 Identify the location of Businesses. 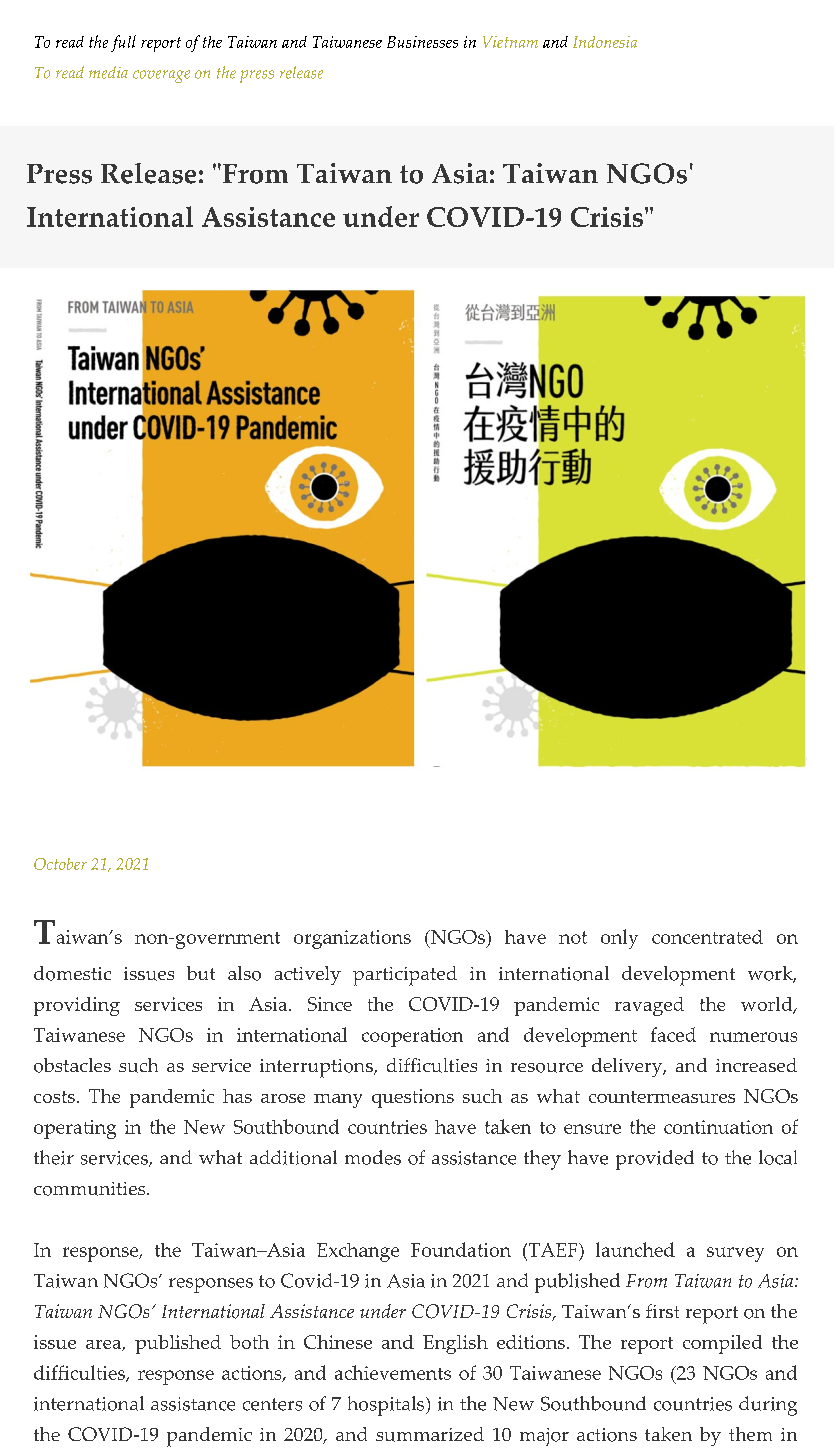
(422, 42).
